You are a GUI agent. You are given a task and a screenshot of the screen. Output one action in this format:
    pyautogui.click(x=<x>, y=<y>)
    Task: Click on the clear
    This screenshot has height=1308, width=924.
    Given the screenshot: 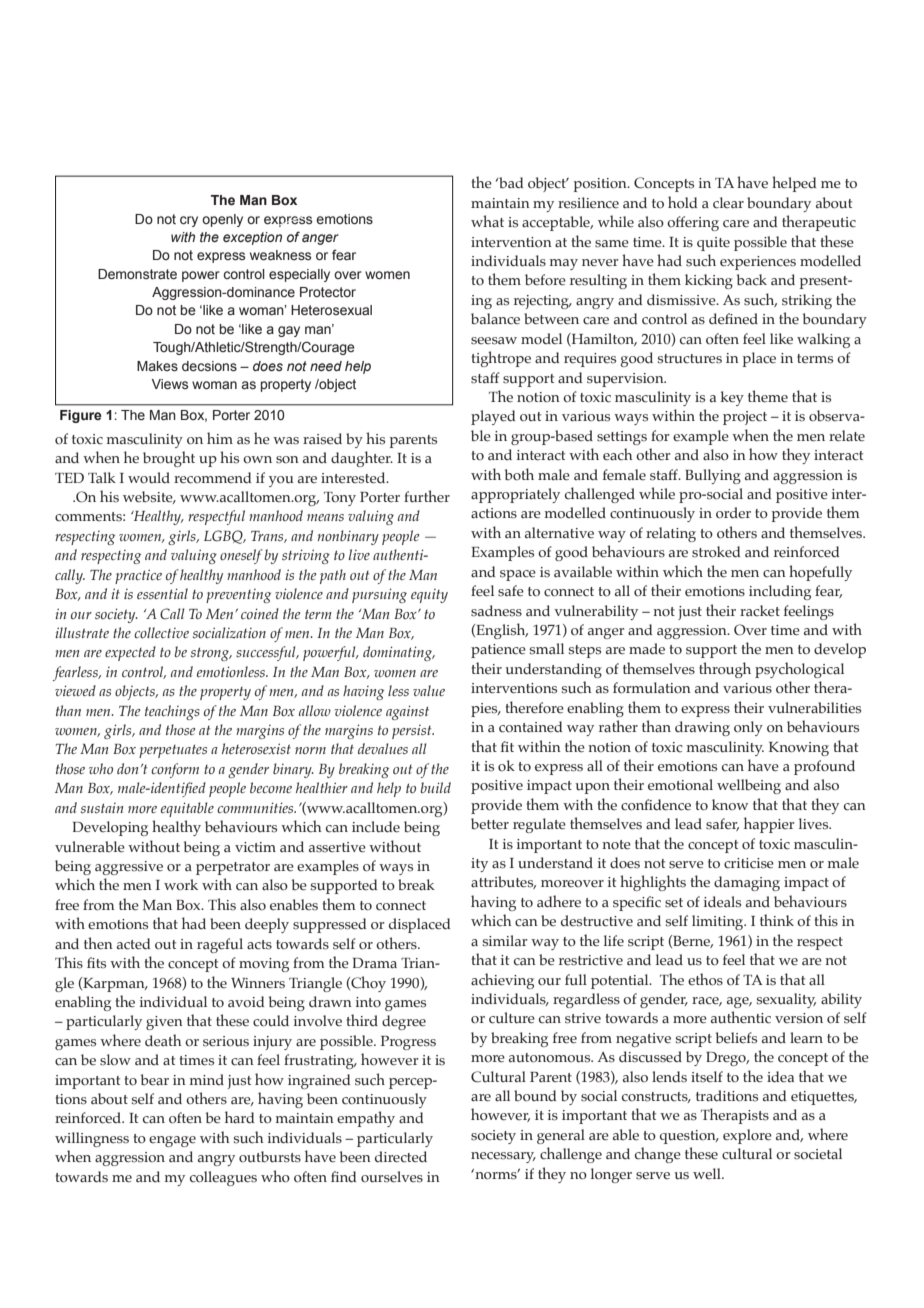 What is the action you would take?
    pyautogui.click(x=728, y=203)
